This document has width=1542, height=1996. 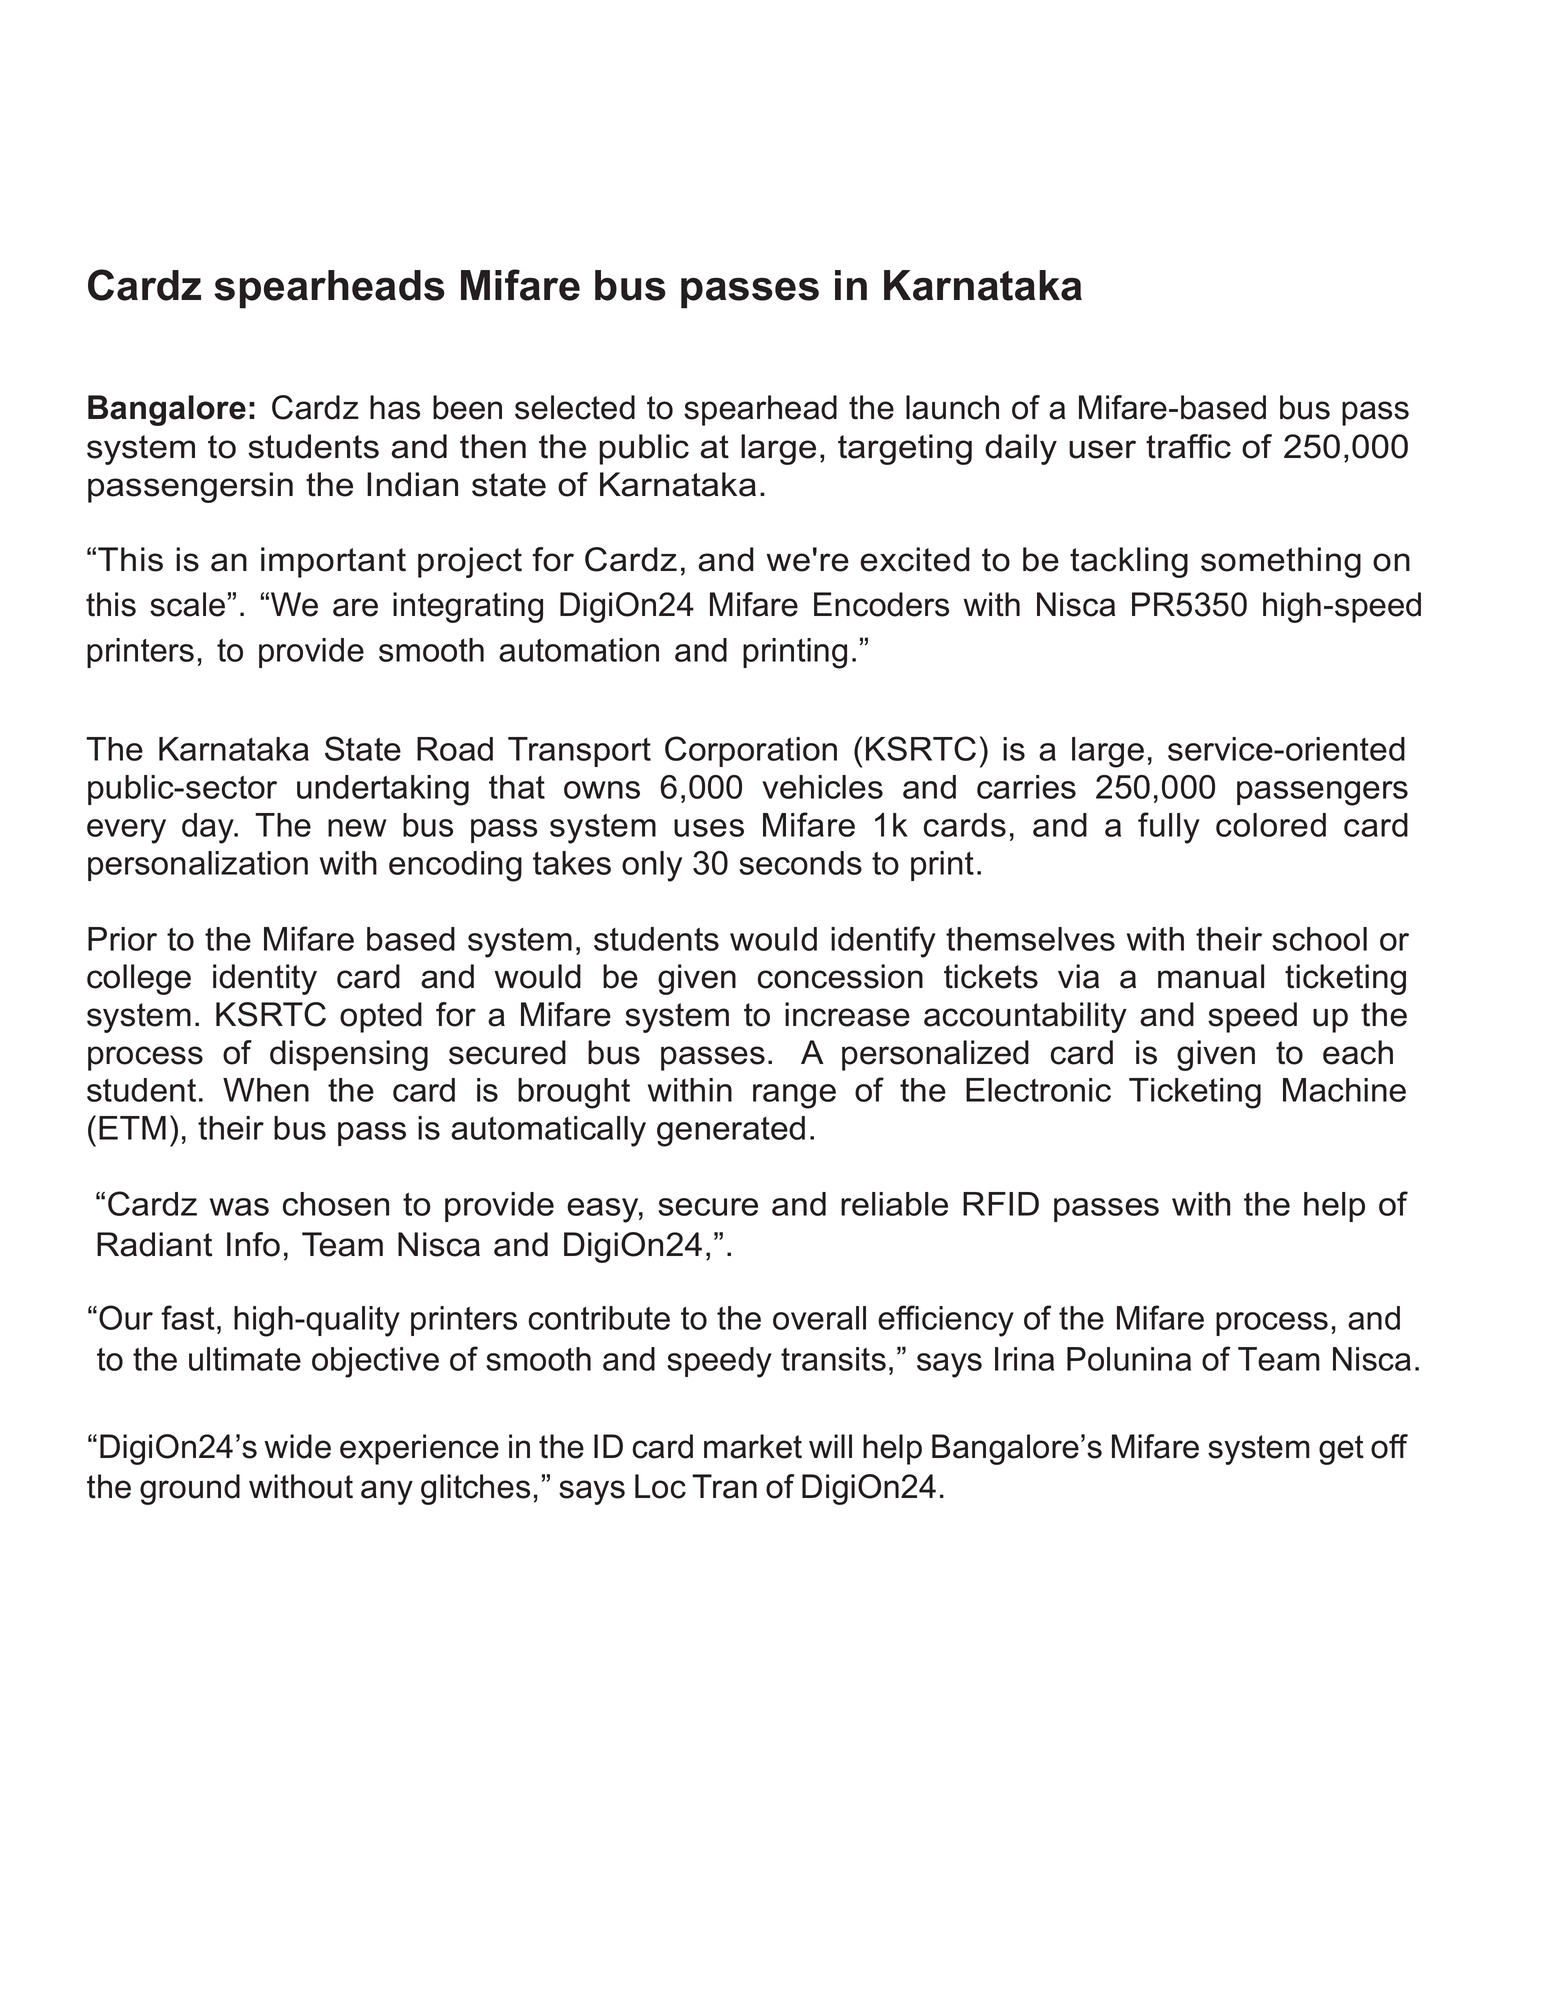 What do you see at coordinates (905, 449) in the document?
I see `targeting` at bounding box center [905, 449].
